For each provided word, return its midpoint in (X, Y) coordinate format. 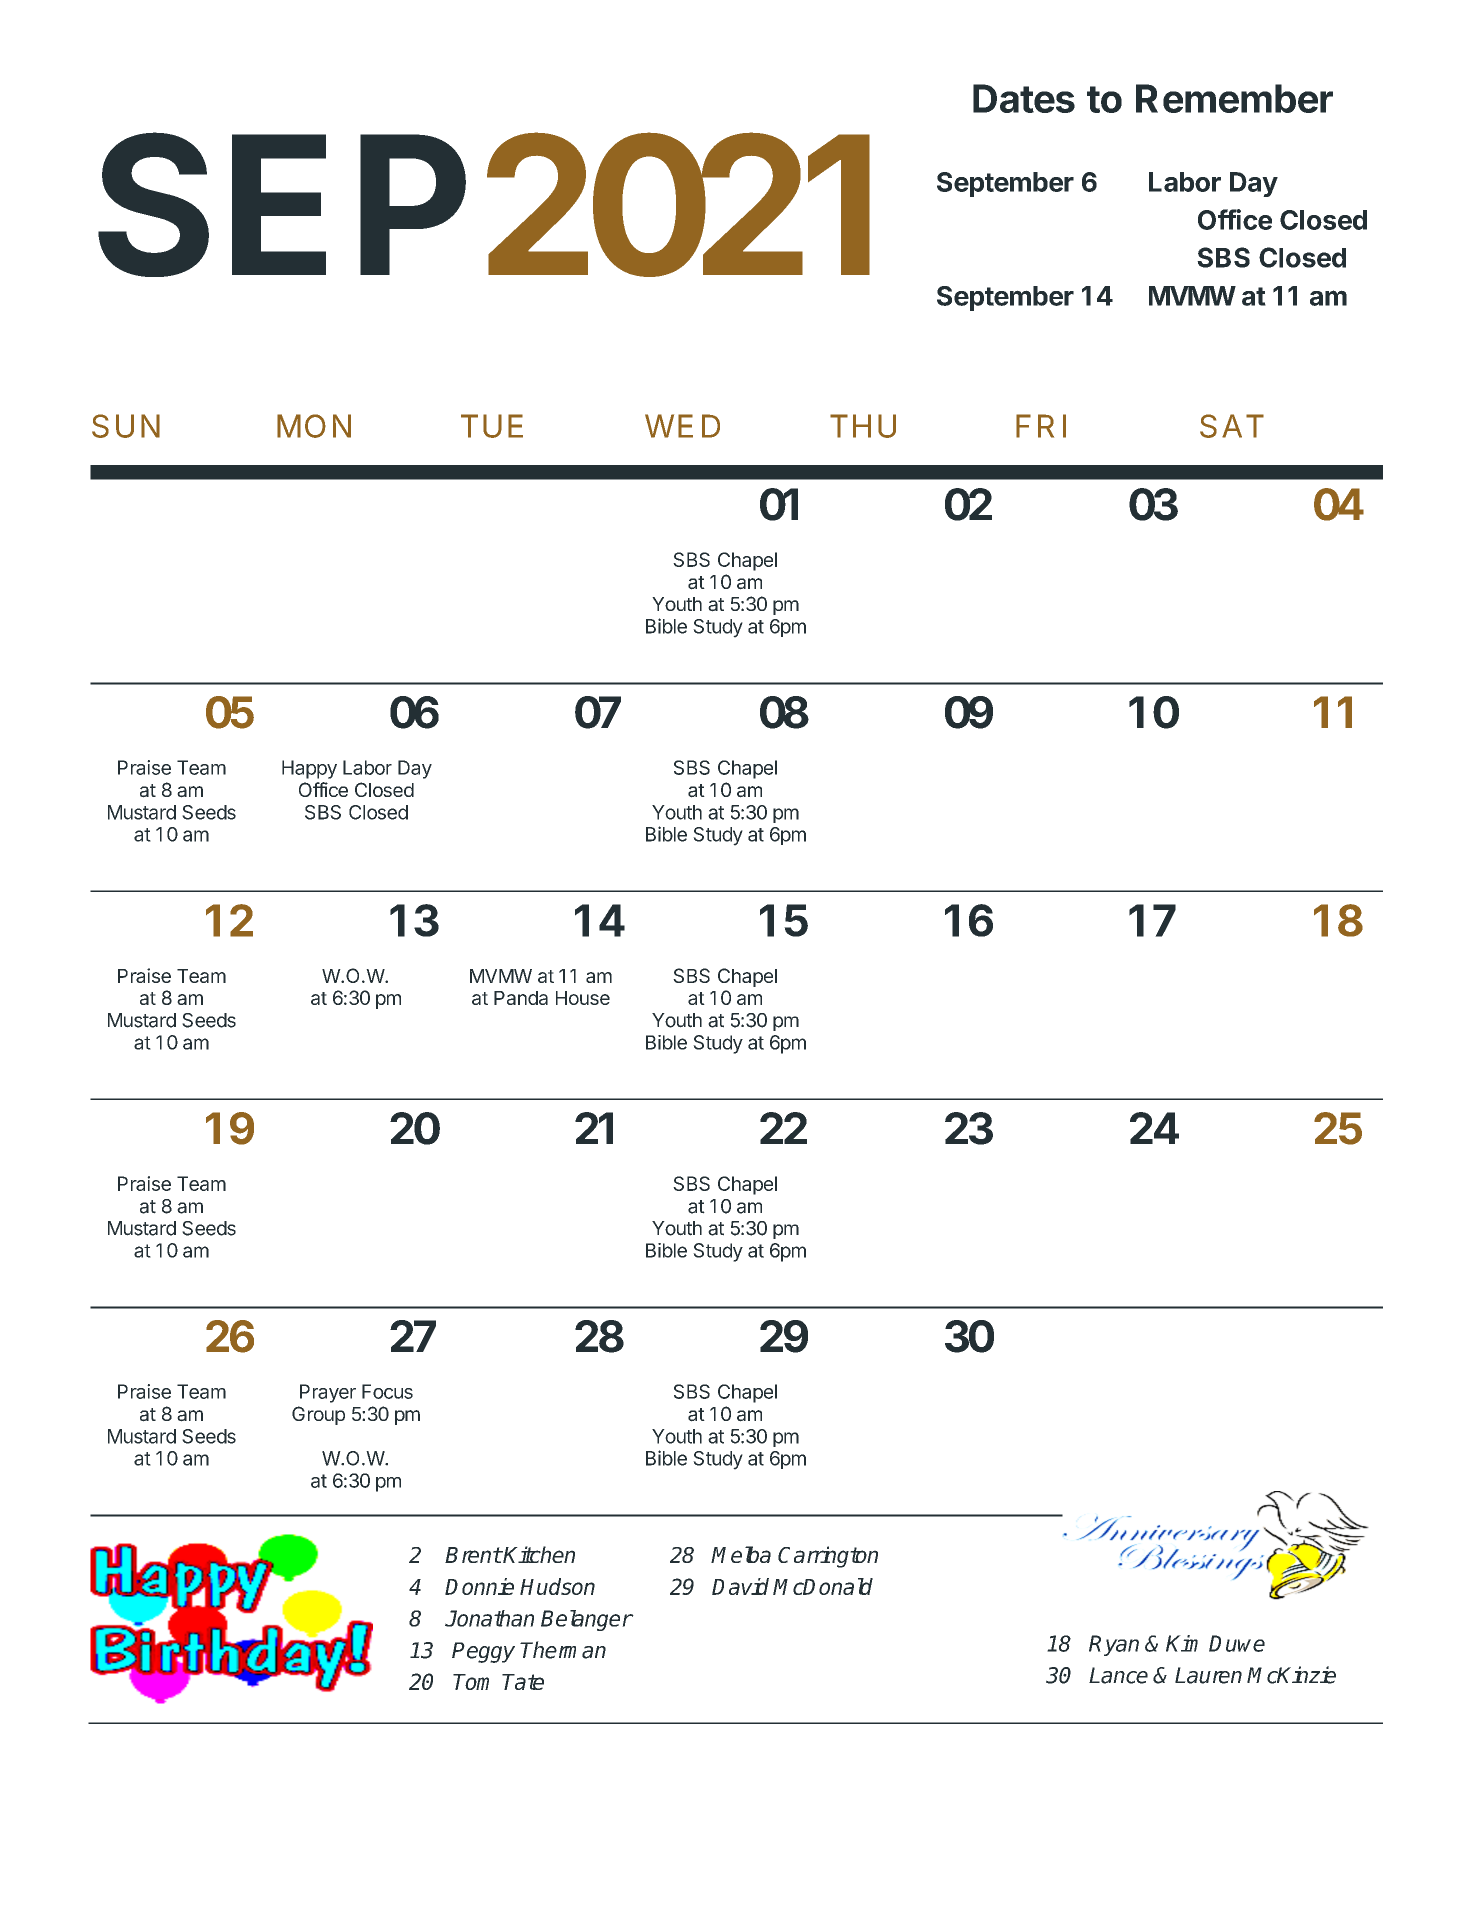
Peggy (483, 1652)
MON (314, 426)
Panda (521, 998)
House (583, 998)
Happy (309, 769)
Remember (1234, 98)
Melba (741, 1554)
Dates (1024, 98)
